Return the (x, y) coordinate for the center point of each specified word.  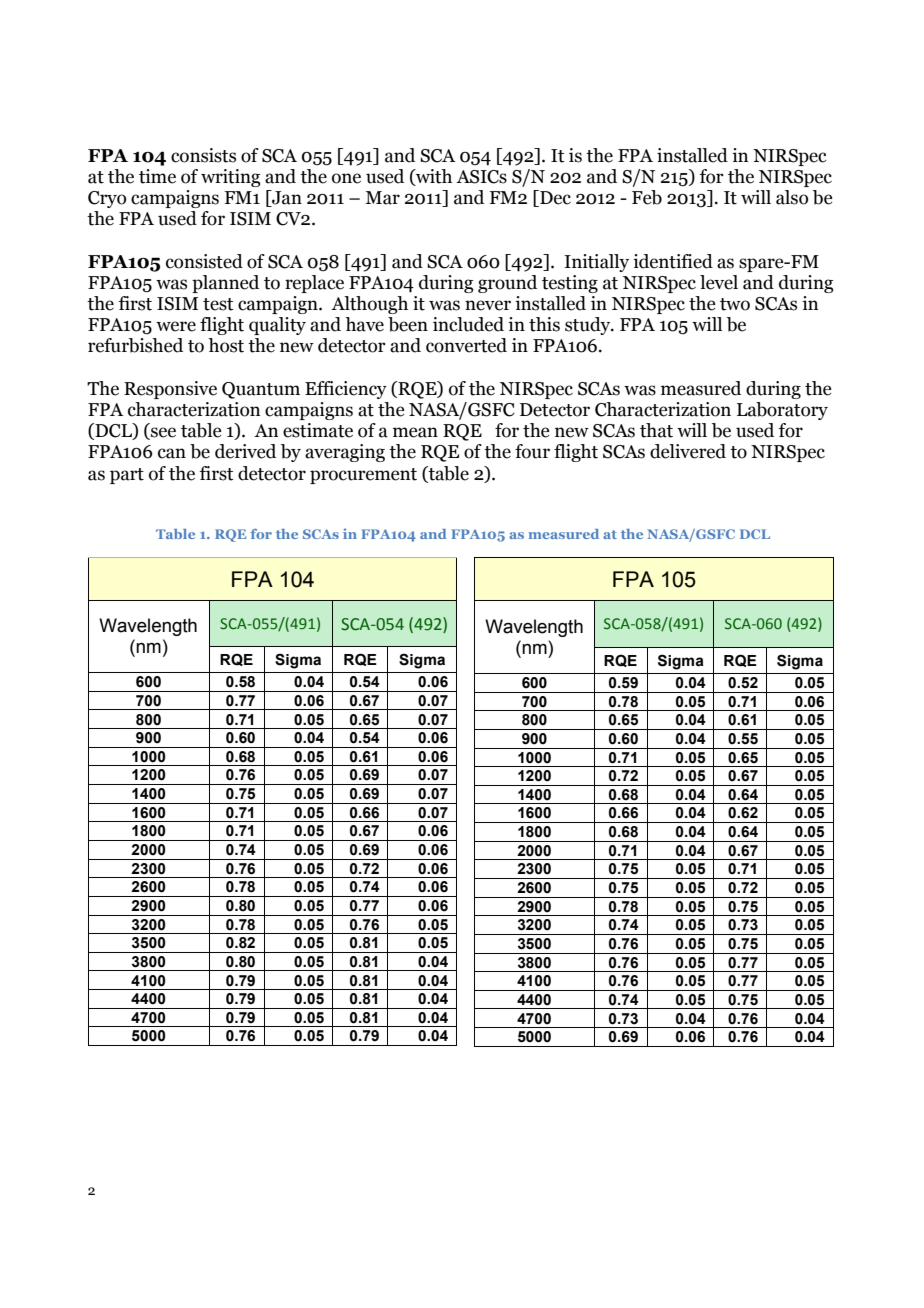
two (735, 304)
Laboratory (782, 411)
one (346, 178)
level (719, 282)
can (172, 453)
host (226, 345)
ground (507, 284)
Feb (647, 197)
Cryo (107, 199)
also (792, 197)
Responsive (170, 390)
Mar (382, 198)
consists (203, 155)
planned (225, 284)
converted (466, 345)
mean (415, 432)
